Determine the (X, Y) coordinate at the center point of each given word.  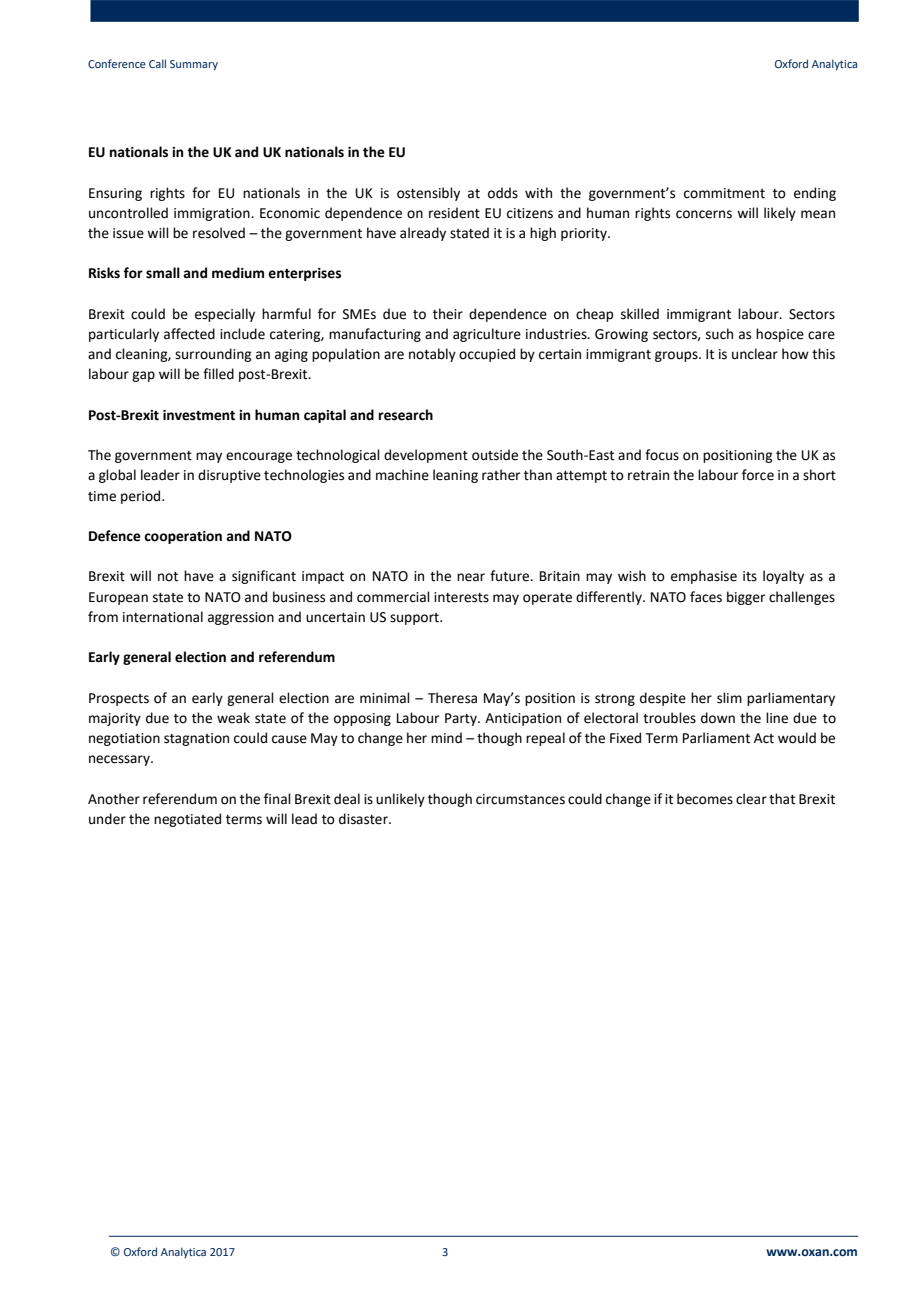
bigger (746, 598)
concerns (704, 214)
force (758, 475)
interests (461, 597)
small (163, 273)
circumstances (520, 799)
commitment (724, 193)
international (163, 617)
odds (503, 193)
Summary (194, 65)
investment (199, 415)
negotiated (187, 820)
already (423, 234)
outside (495, 455)
